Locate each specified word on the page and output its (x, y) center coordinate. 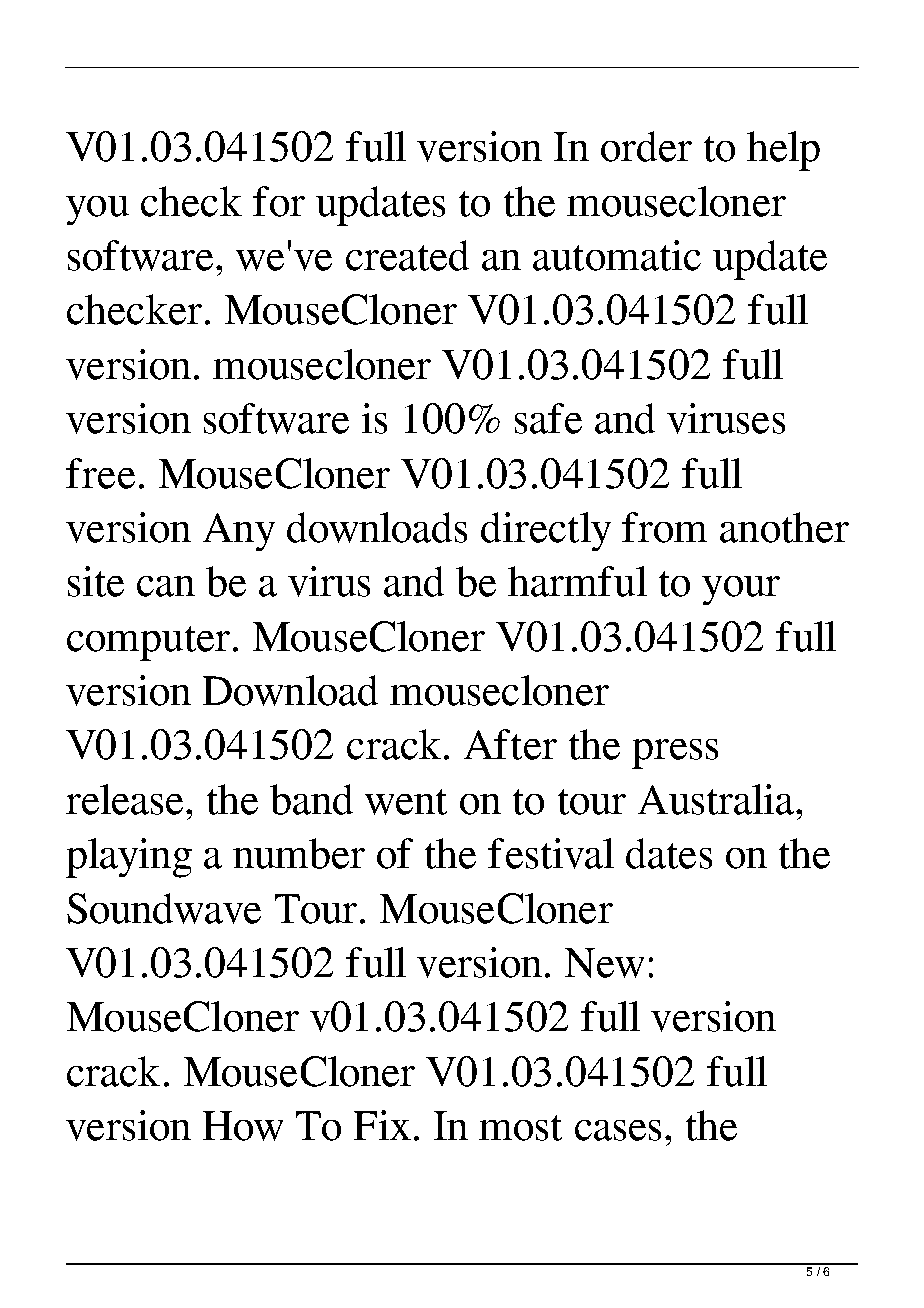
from (664, 527)
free (100, 473)
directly (546, 531)
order (646, 146)
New (604, 963)
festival (551, 853)
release (126, 799)
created (407, 255)
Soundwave (164, 908)
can (166, 586)
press (675, 754)
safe (548, 418)
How (243, 1126)
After (510, 744)
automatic (617, 255)
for (279, 201)
